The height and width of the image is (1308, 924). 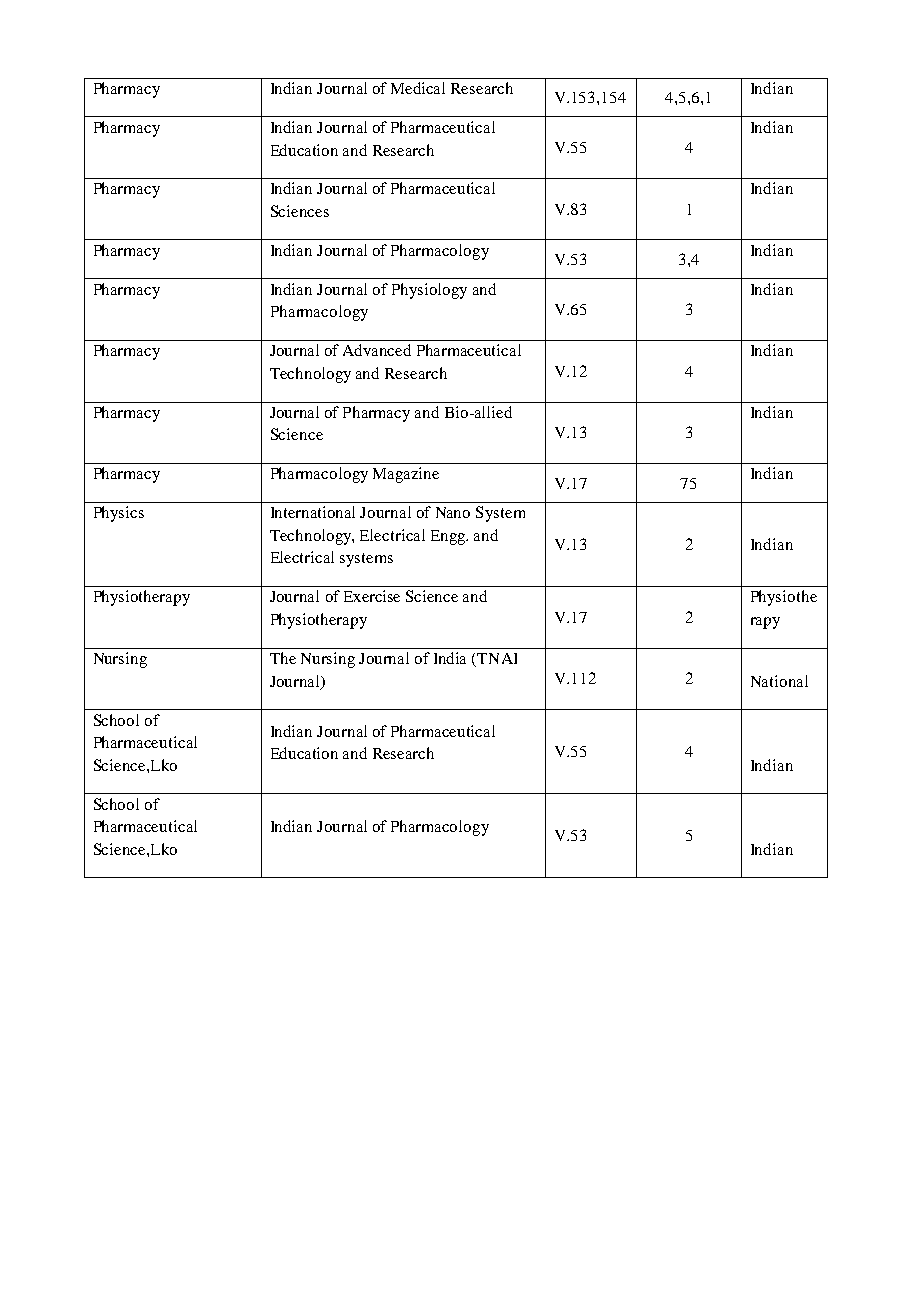 What do you see at coordinates (429, 291) in the image?
I see `Physiology` at bounding box center [429, 291].
